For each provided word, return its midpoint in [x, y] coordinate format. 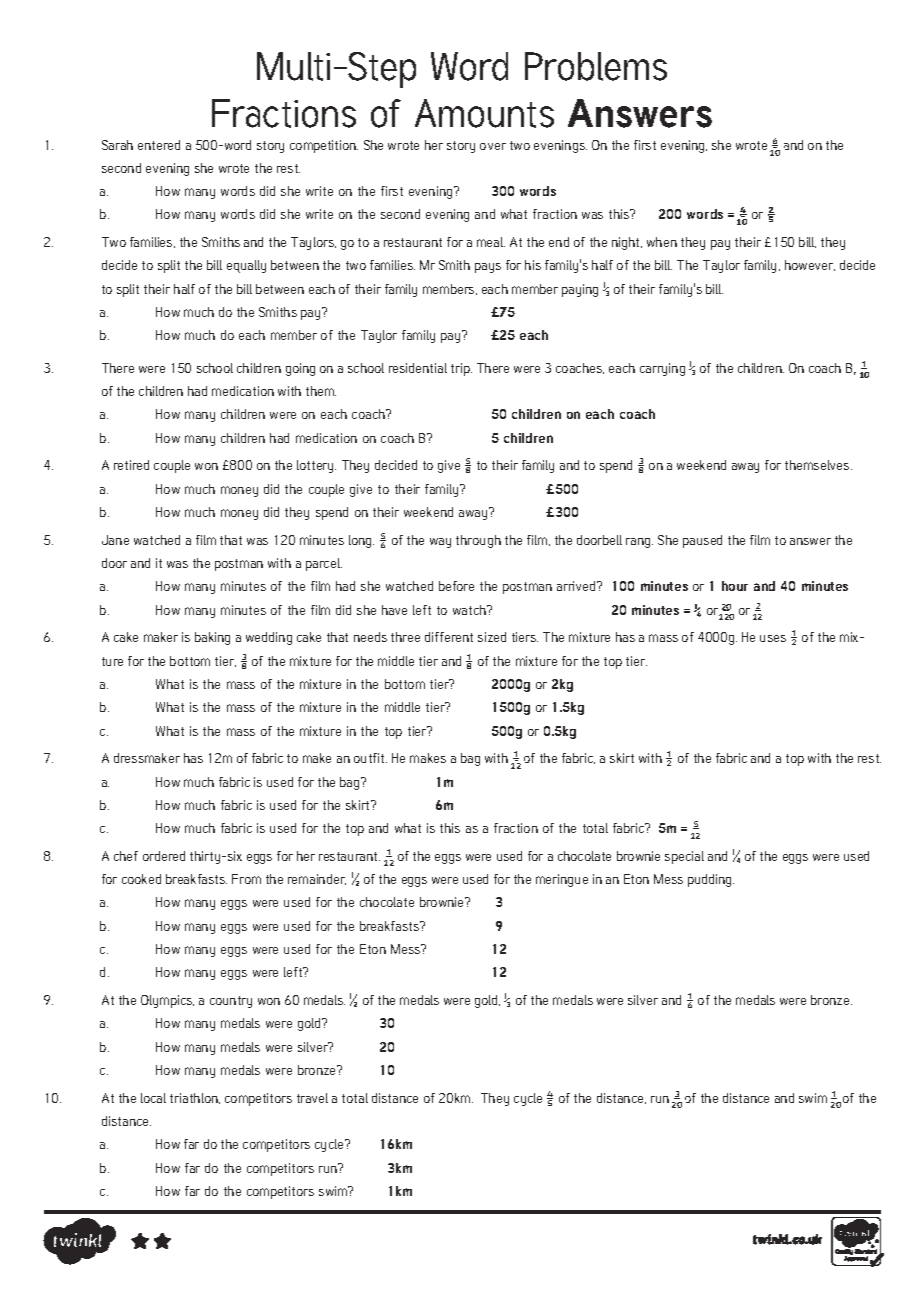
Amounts [484, 113]
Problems [596, 66]
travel [312, 1098]
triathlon [195, 1098]
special [684, 857]
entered [159, 145]
